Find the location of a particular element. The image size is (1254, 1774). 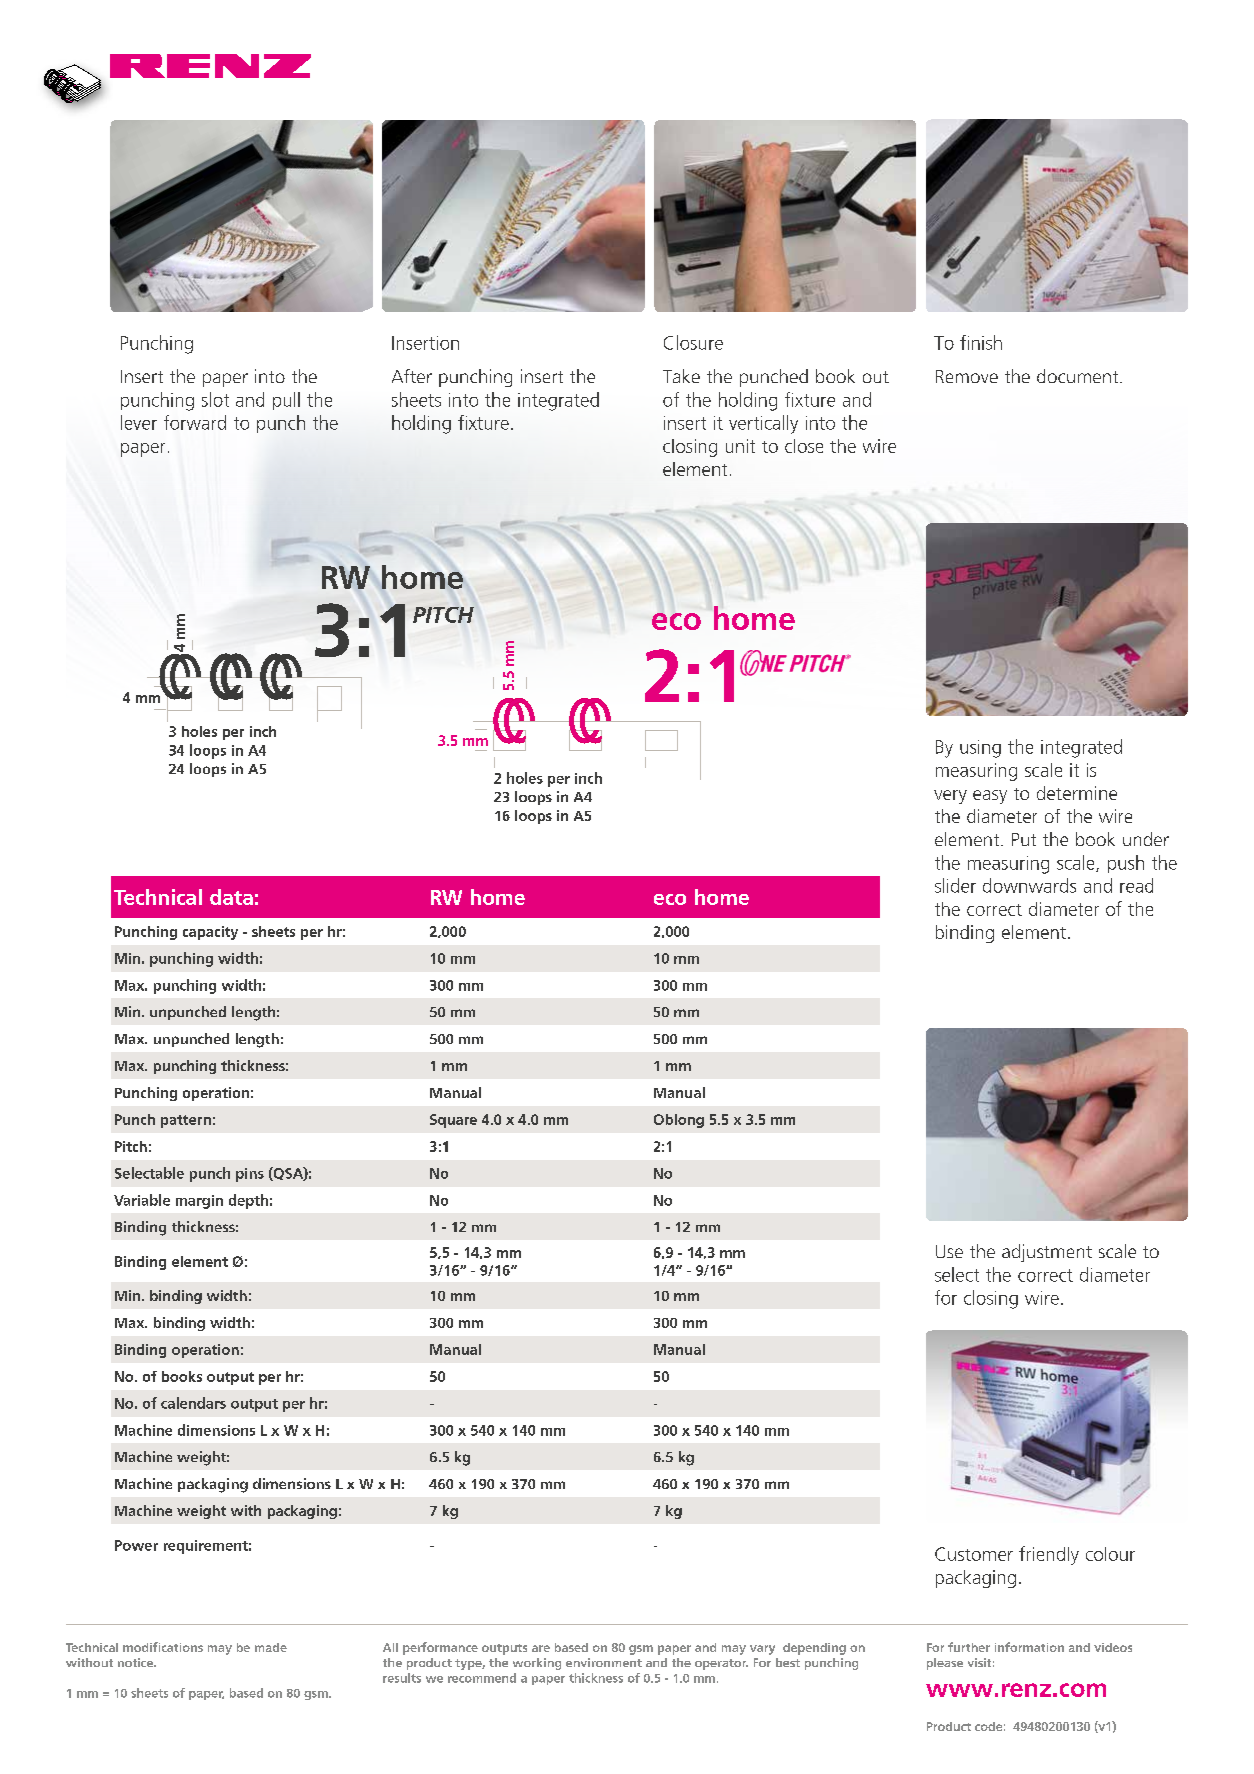

pins is located at coordinates (250, 1175).
